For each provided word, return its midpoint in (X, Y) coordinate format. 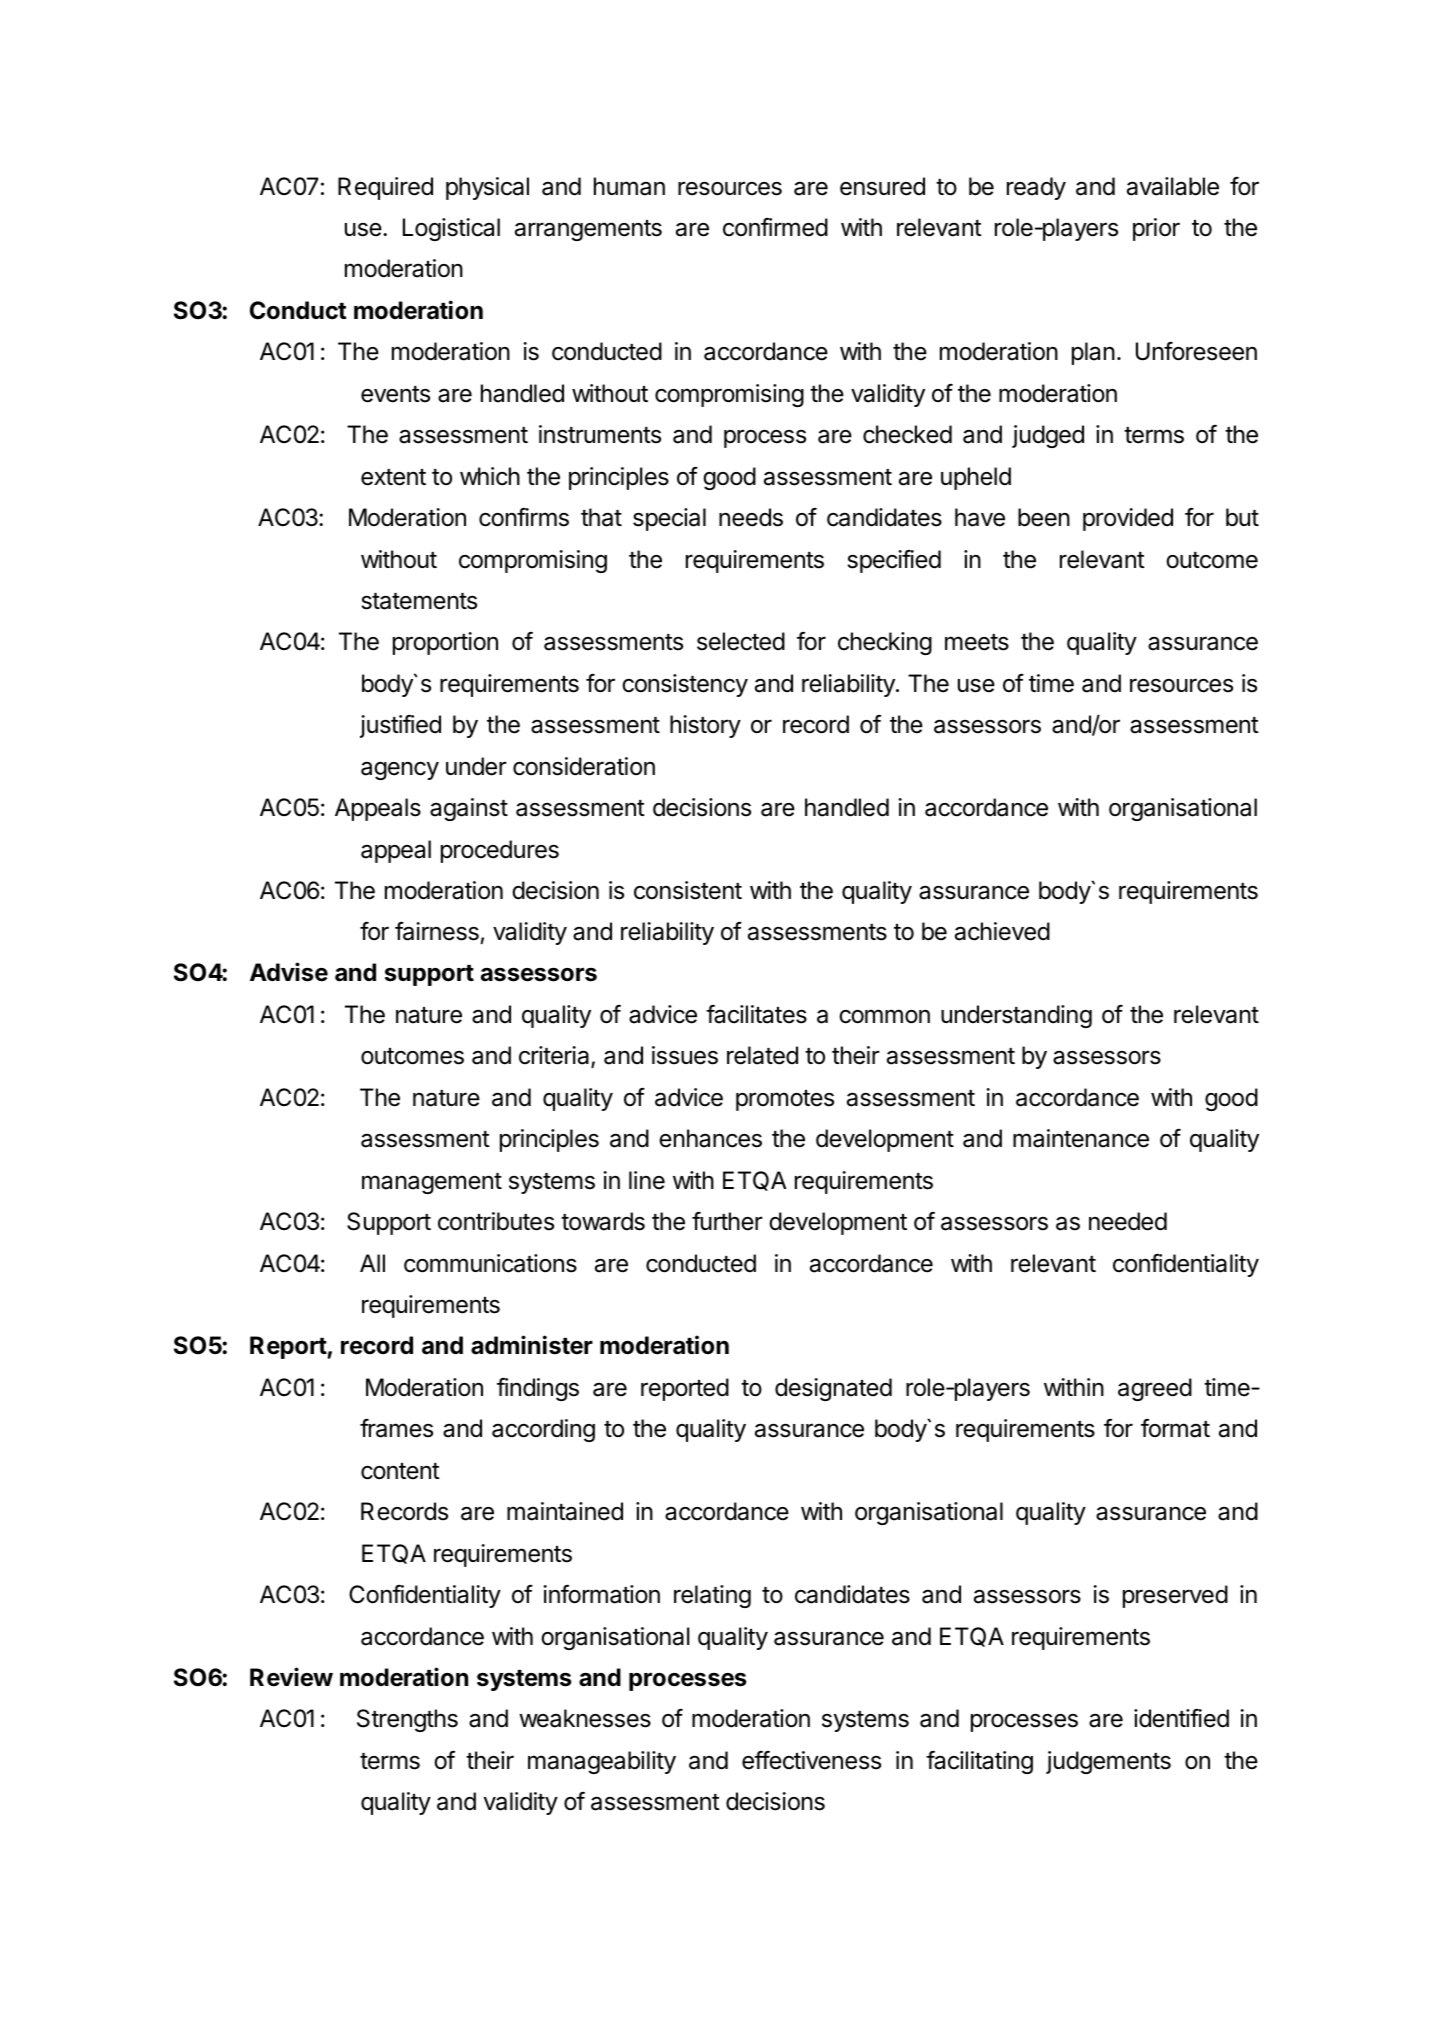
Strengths (407, 1720)
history (705, 726)
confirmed (775, 227)
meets (977, 642)
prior (1156, 229)
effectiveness (811, 1760)
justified (400, 726)
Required (385, 188)
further (727, 1221)
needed (1128, 1221)
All (372, 1263)
